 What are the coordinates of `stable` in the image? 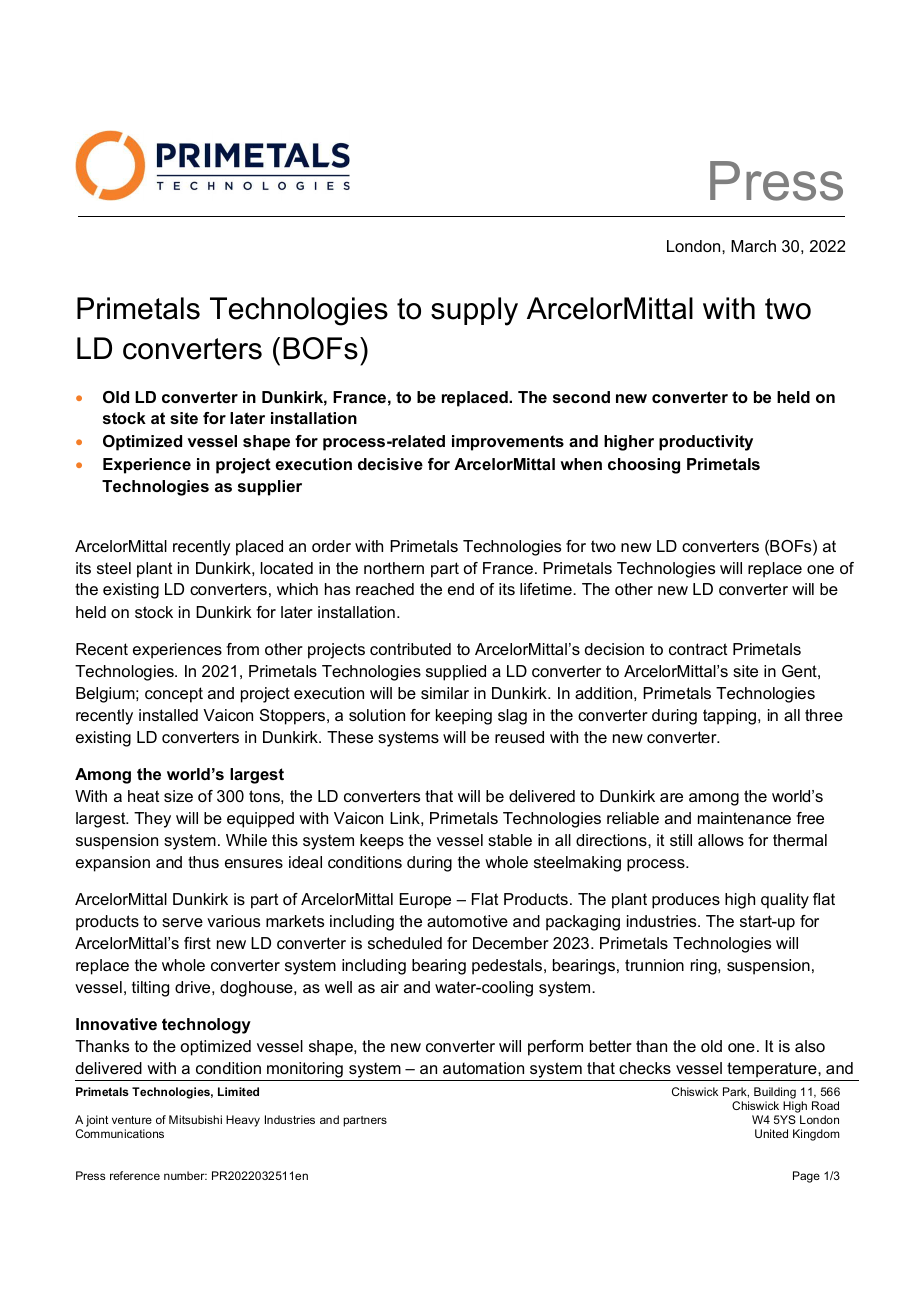 It's located at (510, 840).
